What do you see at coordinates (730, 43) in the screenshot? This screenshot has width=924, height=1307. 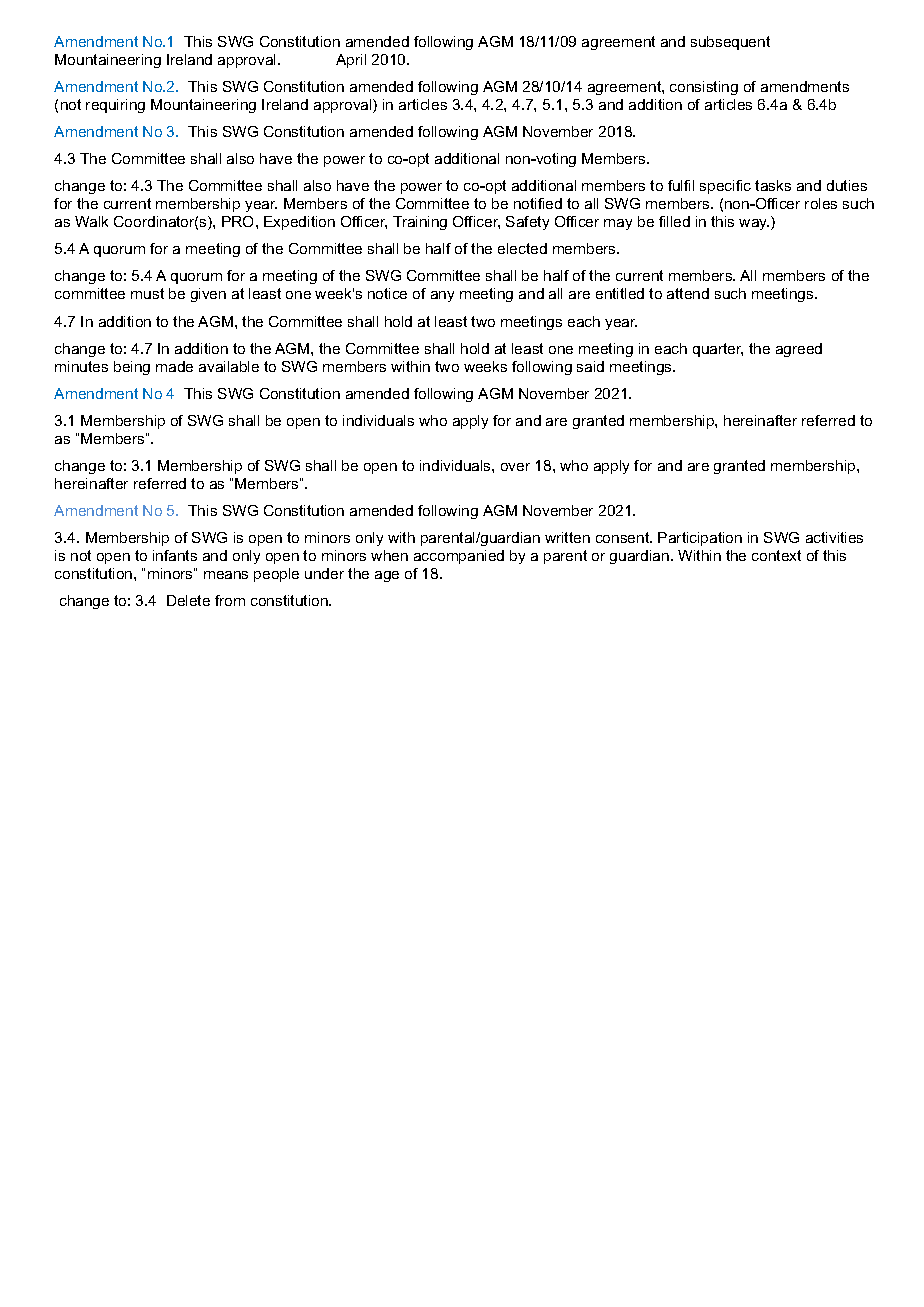 I see `subsequent` at bounding box center [730, 43].
